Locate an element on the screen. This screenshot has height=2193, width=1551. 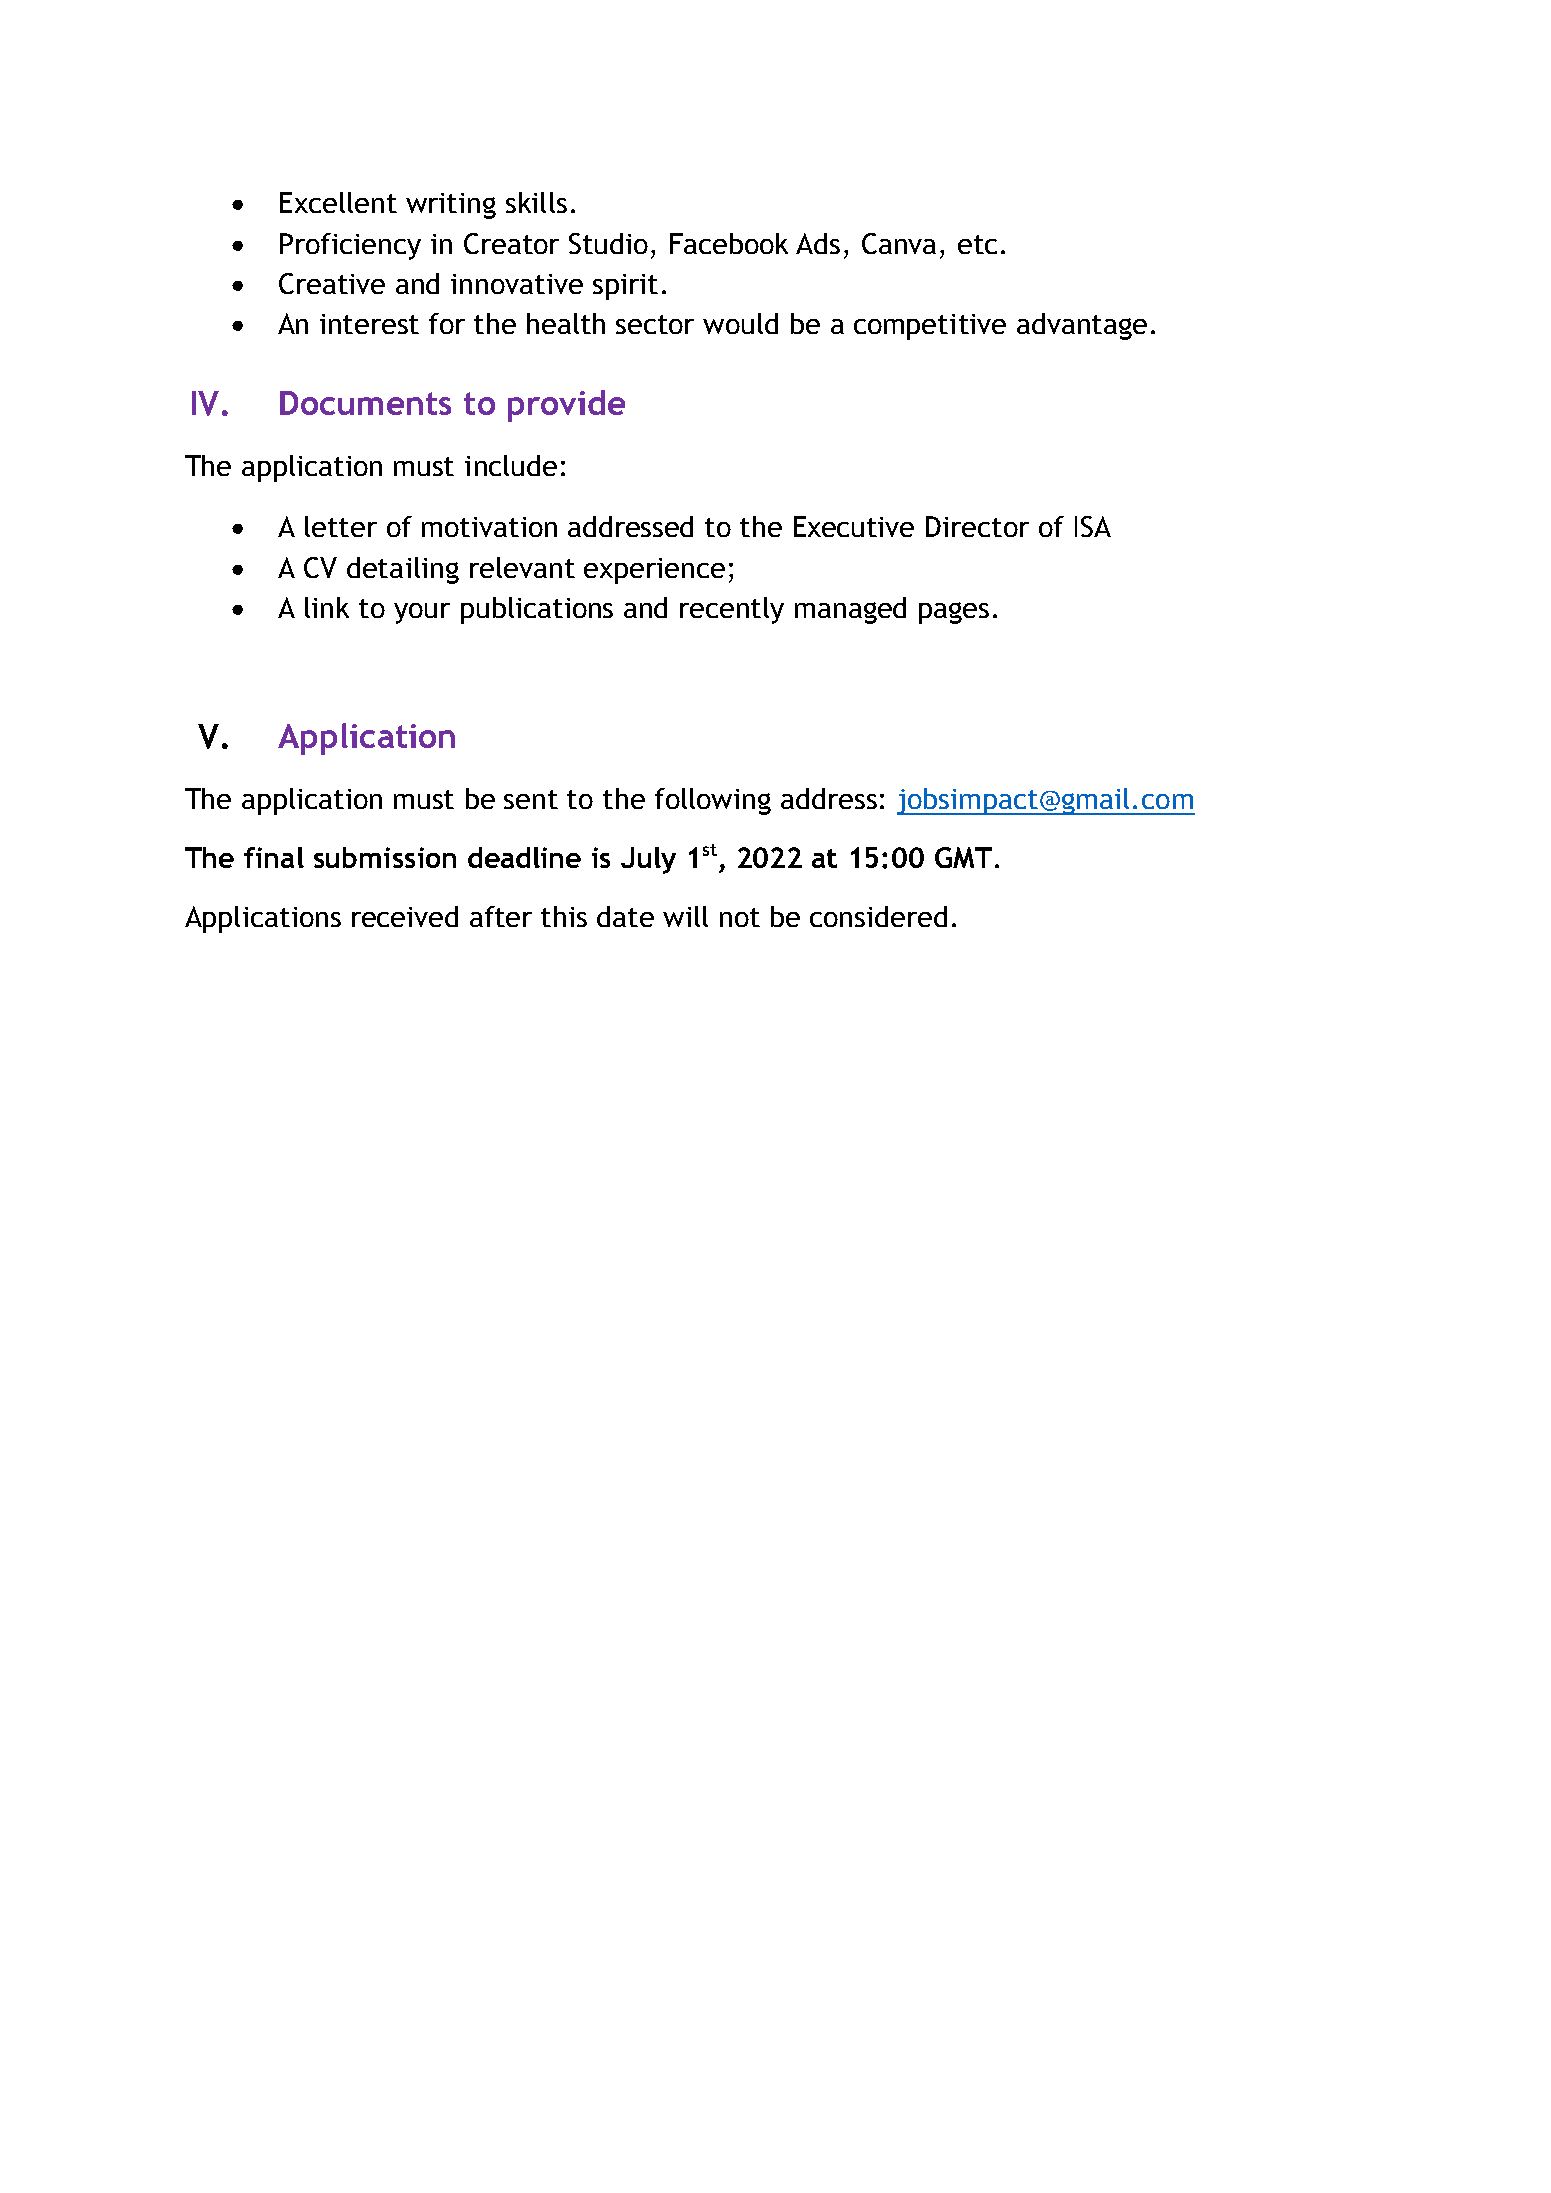
Proficiency is located at coordinates (350, 246).
